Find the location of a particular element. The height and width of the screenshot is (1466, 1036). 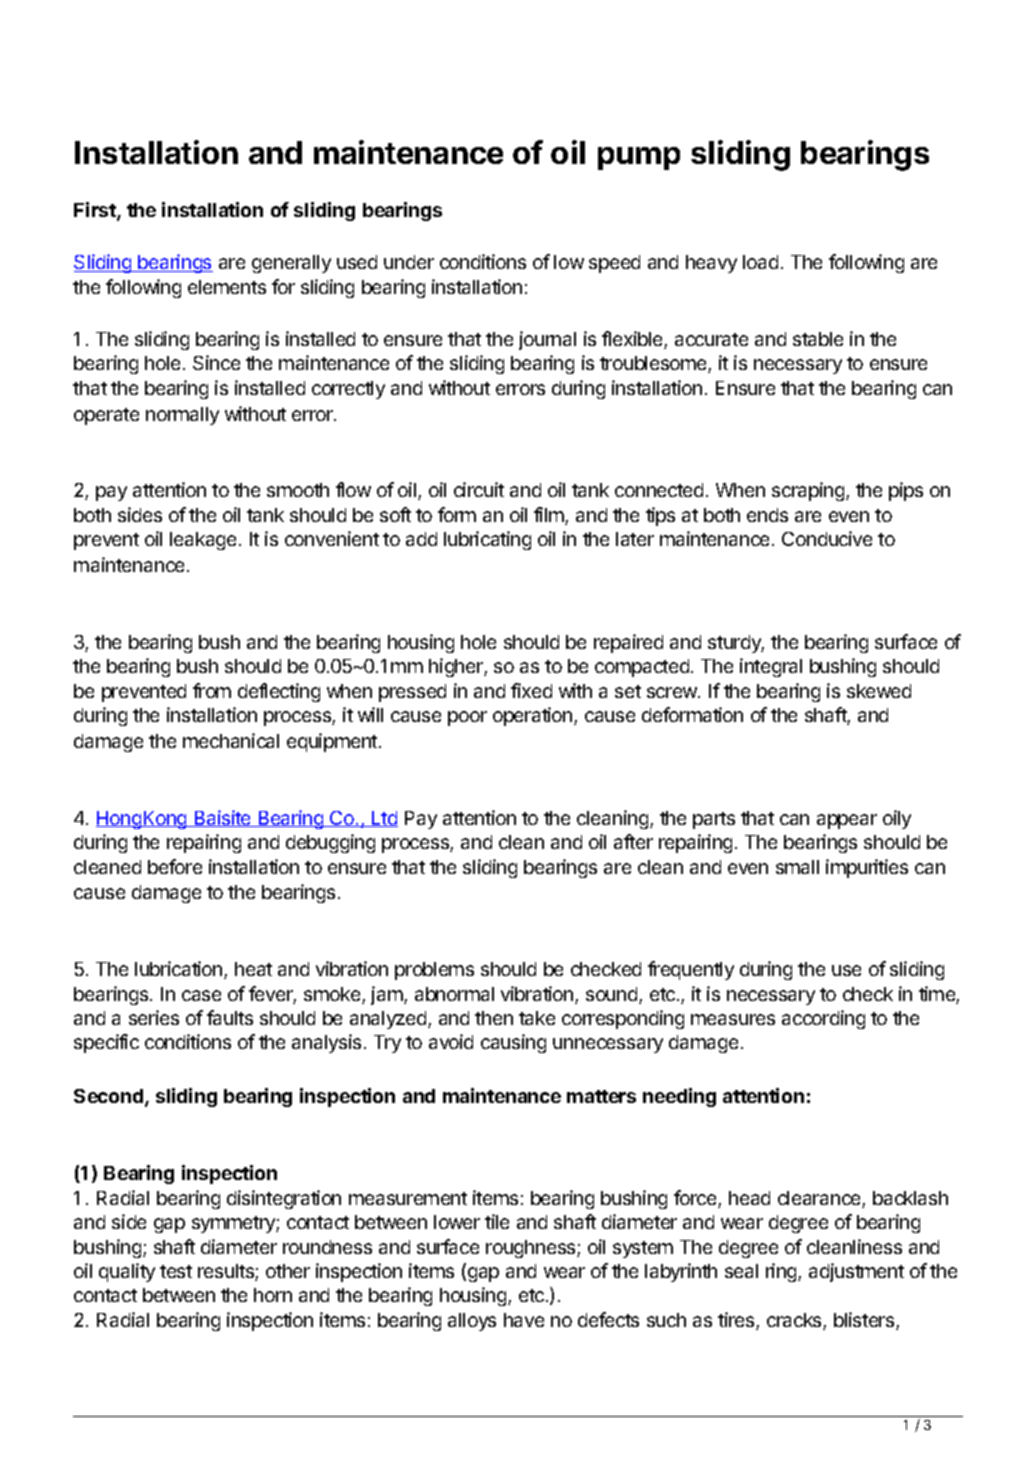

First is located at coordinates (96, 211).
